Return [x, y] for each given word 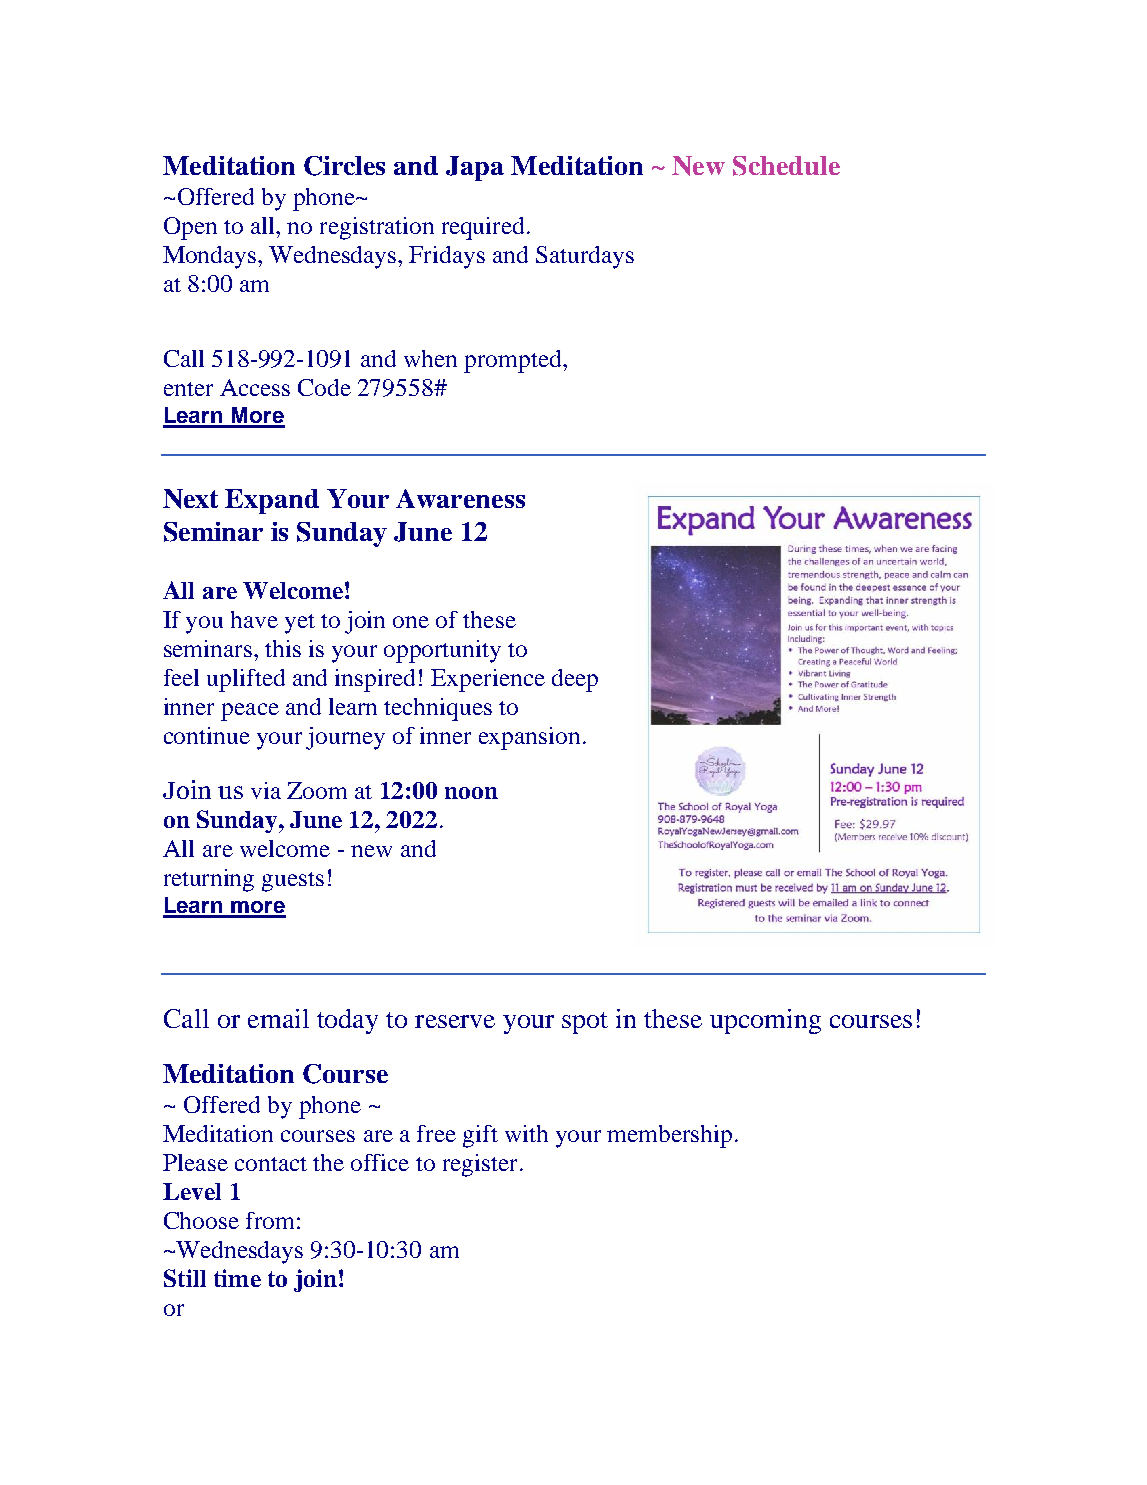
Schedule [786, 166]
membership [669, 1136]
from [270, 1220]
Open [190, 228]
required [485, 228]
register [480, 1165]
